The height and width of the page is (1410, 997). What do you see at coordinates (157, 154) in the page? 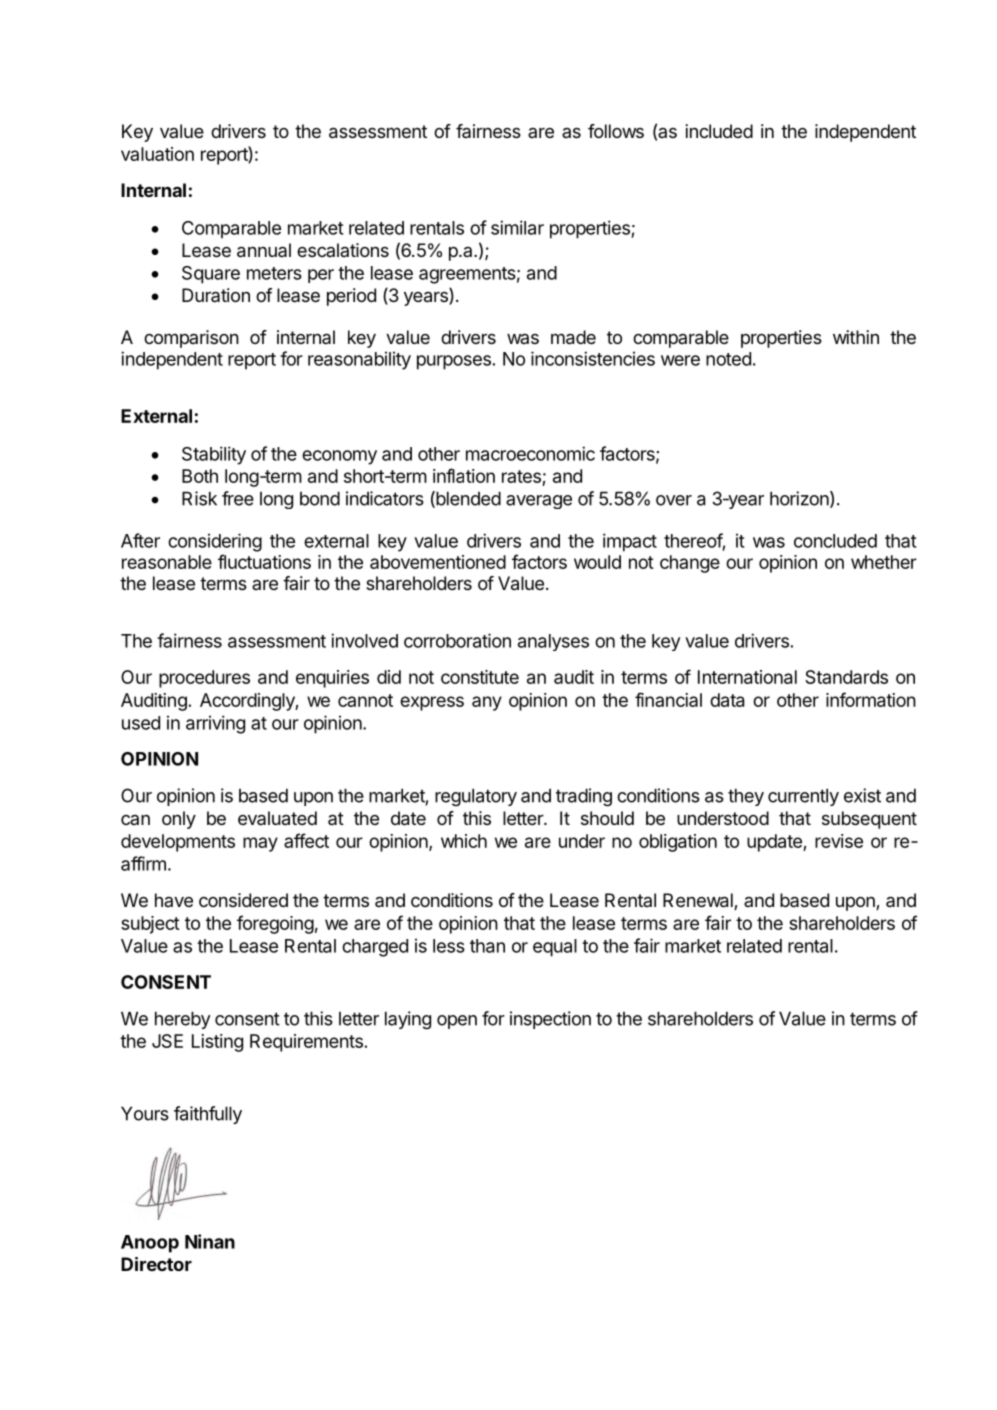
I see `valuation` at bounding box center [157, 154].
